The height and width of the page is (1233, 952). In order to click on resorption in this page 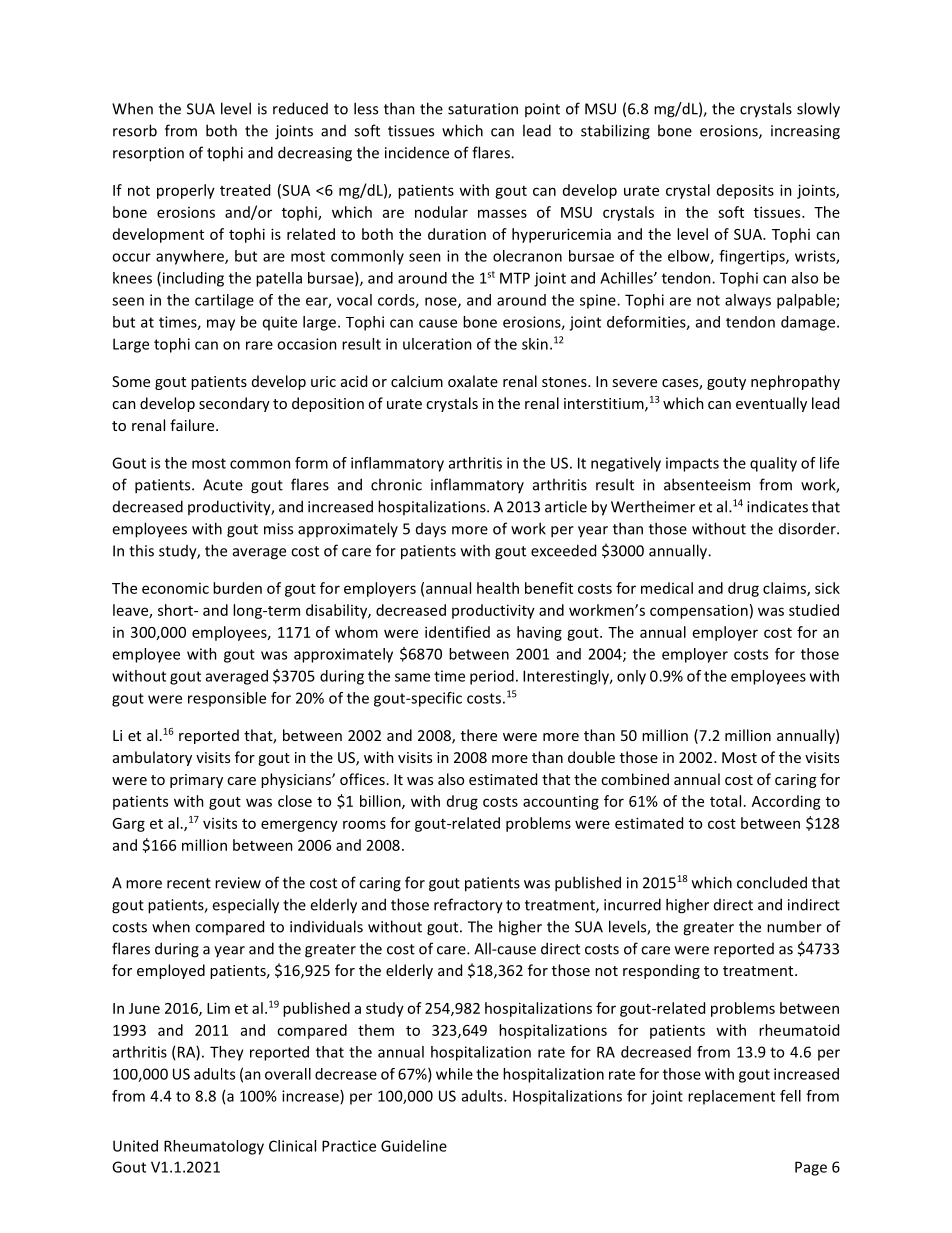, I will do `click(148, 154)`.
